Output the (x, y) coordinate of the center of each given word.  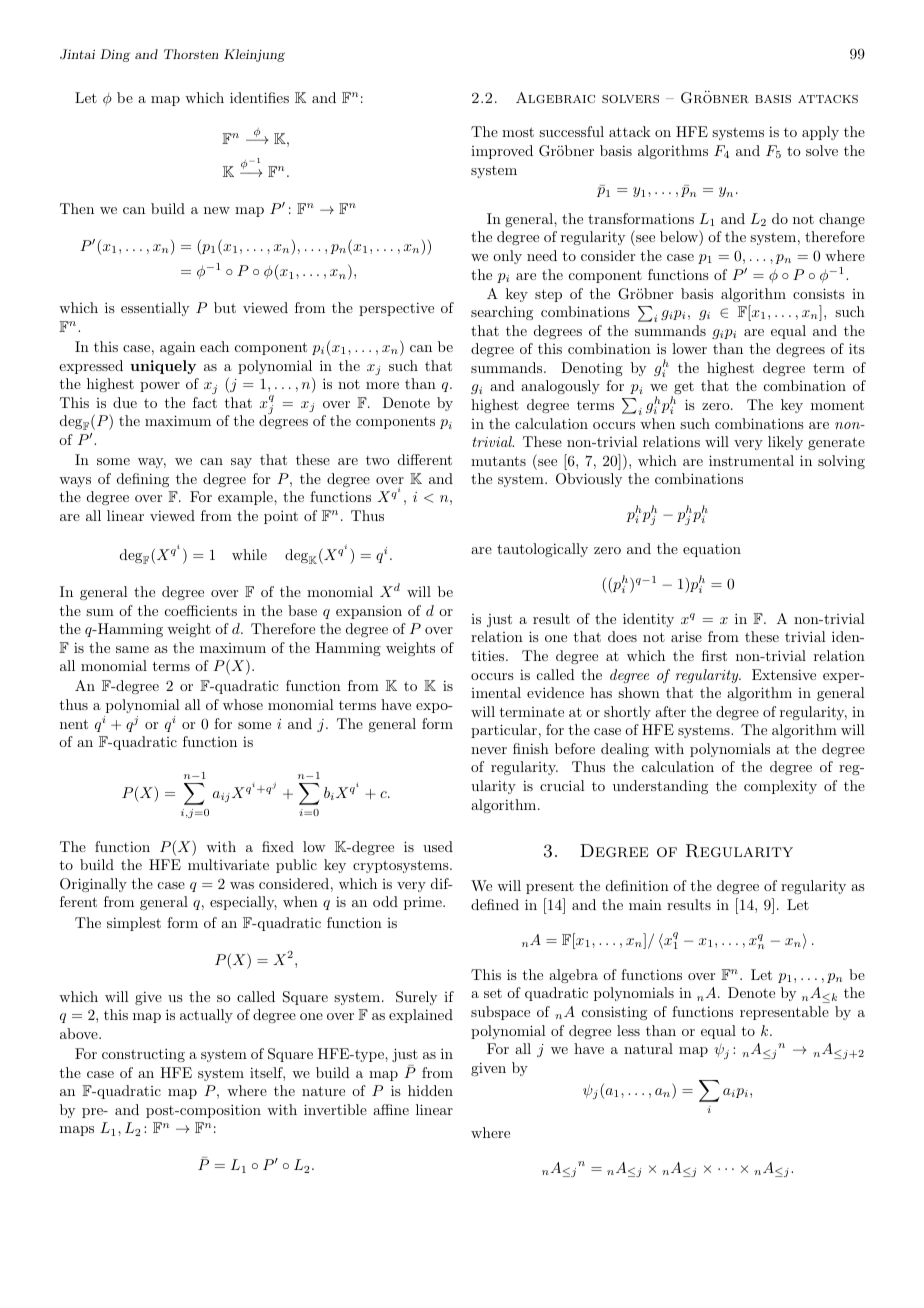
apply (820, 133)
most (518, 132)
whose (243, 704)
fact (205, 402)
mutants (498, 461)
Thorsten (191, 54)
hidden (430, 1090)
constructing (143, 1055)
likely (785, 443)
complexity (780, 787)
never (489, 750)
